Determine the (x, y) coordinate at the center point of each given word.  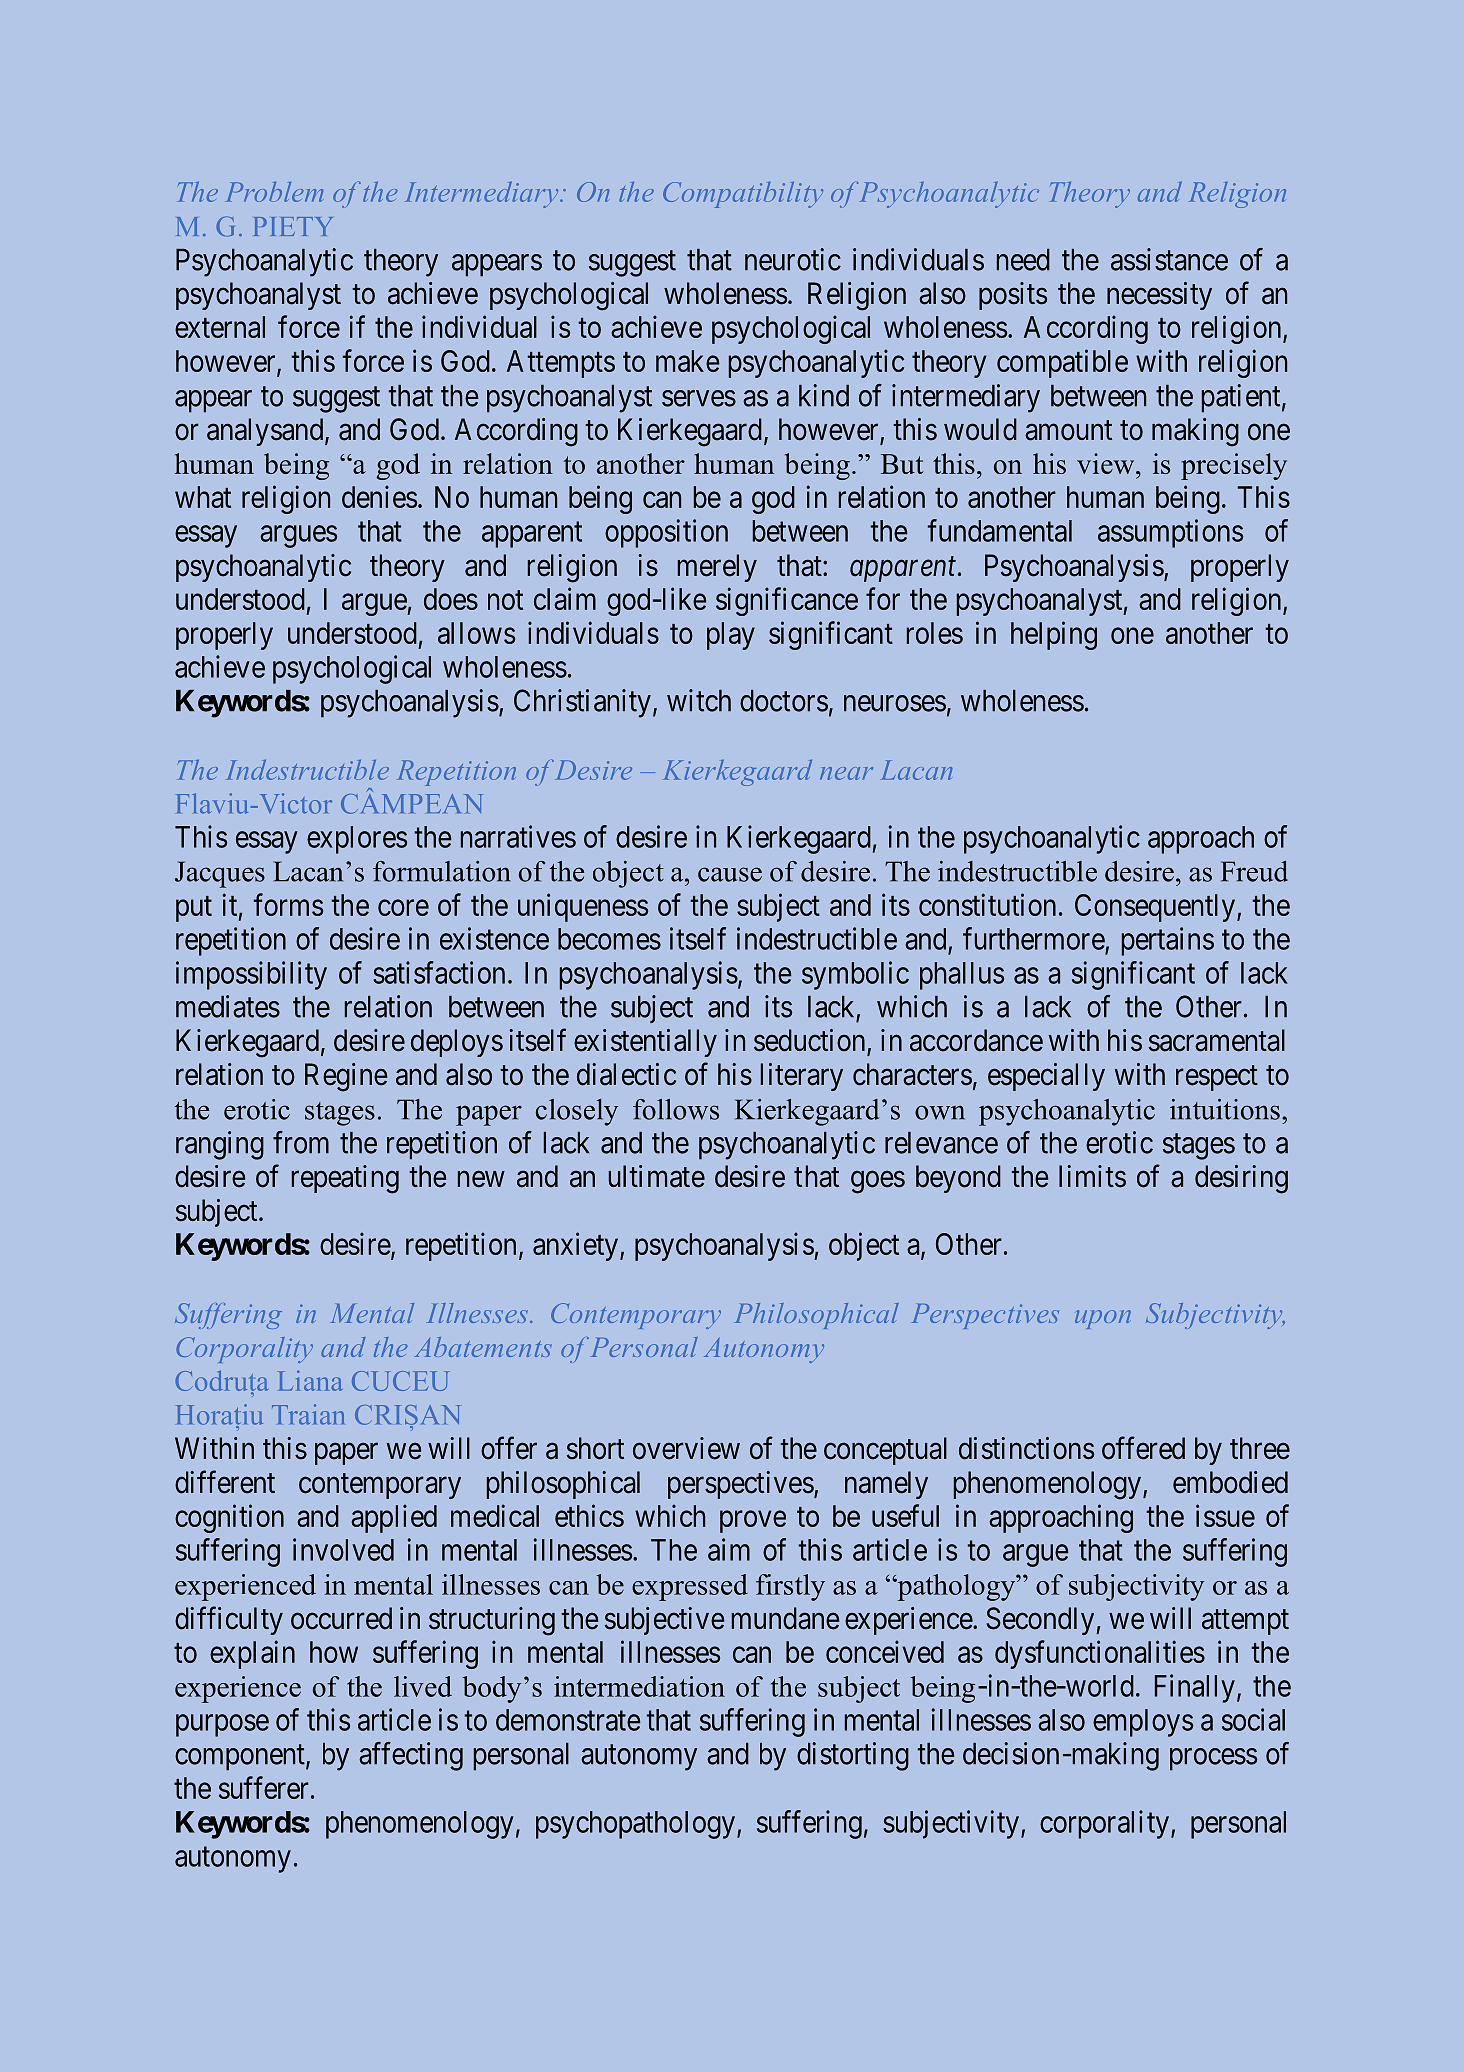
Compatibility (743, 195)
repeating (345, 1179)
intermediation (639, 1686)
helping (1054, 635)
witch (699, 700)
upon (1103, 1319)
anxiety (577, 1246)
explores (357, 840)
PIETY (293, 226)
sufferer (264, 1787)
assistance (1169, 259)
